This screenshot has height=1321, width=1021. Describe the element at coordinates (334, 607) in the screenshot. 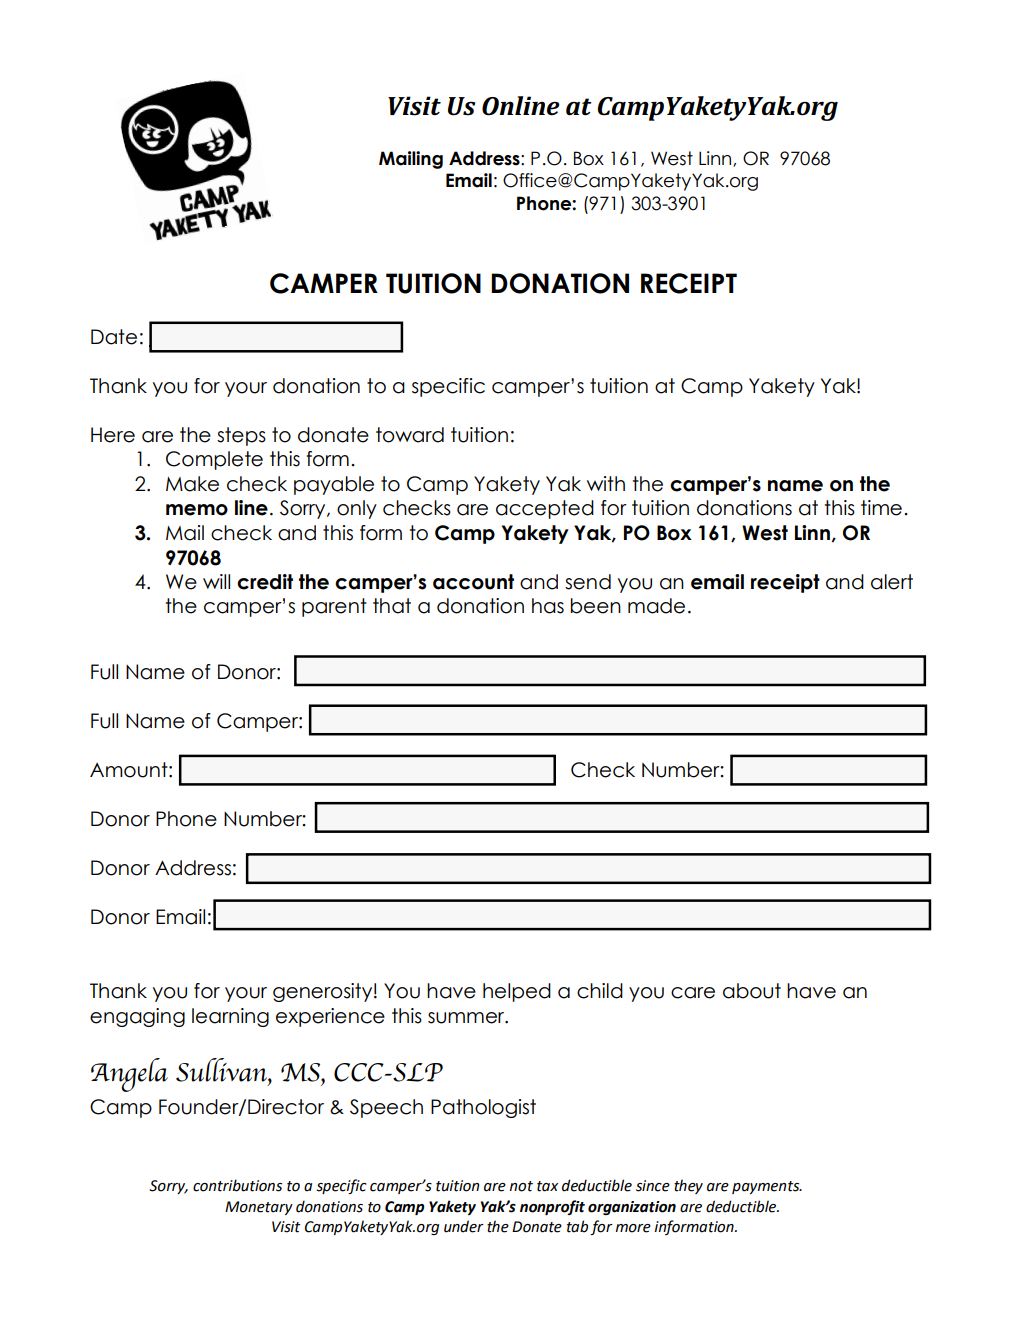

I see `parent` at that location.
